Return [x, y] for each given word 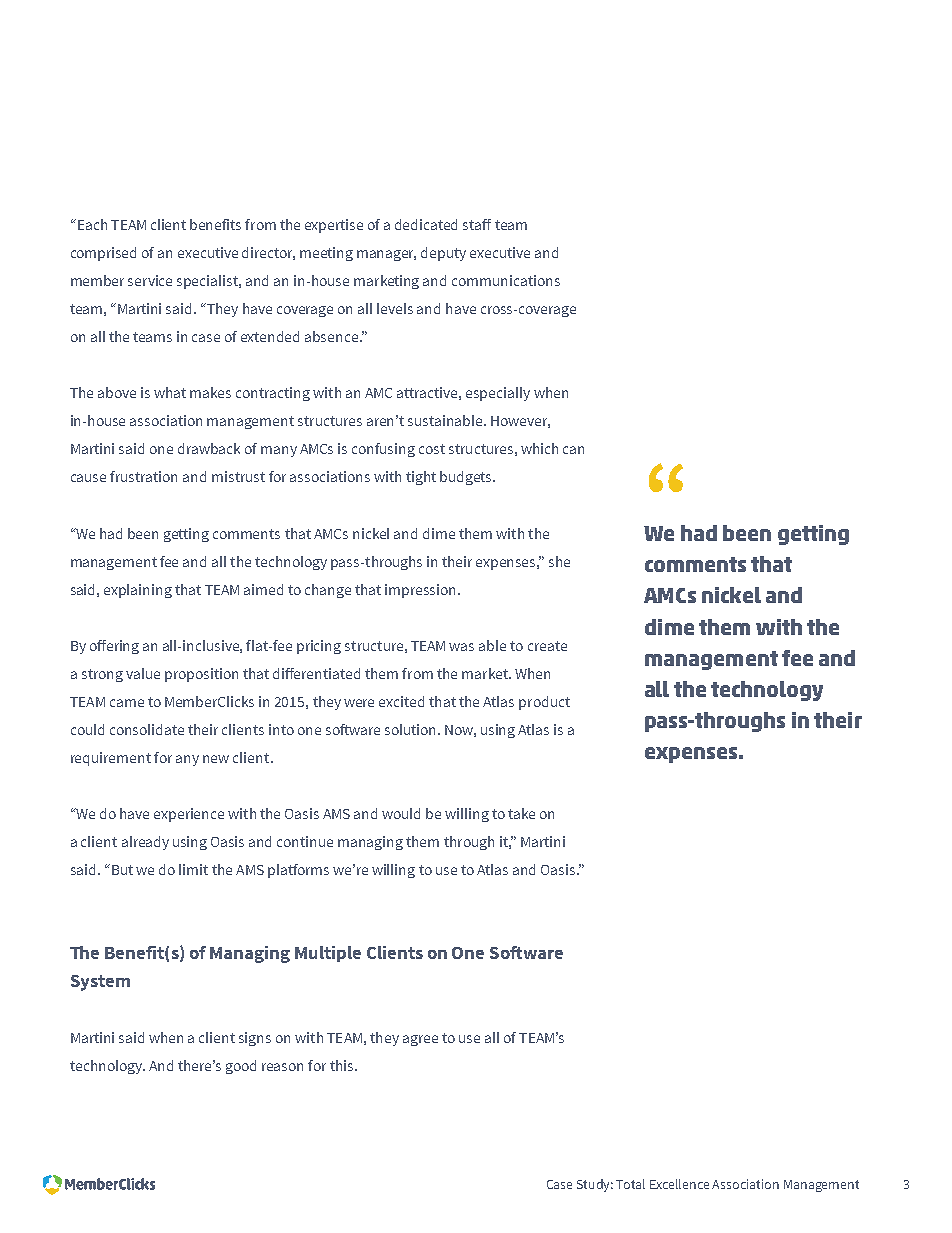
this [343, 1065]
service [150, 280]
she [559, 561]
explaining [138, 591]
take [521, 813]
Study [595, 1185]
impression [422, 591]
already [145, 843]
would [401, 813]
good [241, 1067]
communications [506, 280]
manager [386, 255]
